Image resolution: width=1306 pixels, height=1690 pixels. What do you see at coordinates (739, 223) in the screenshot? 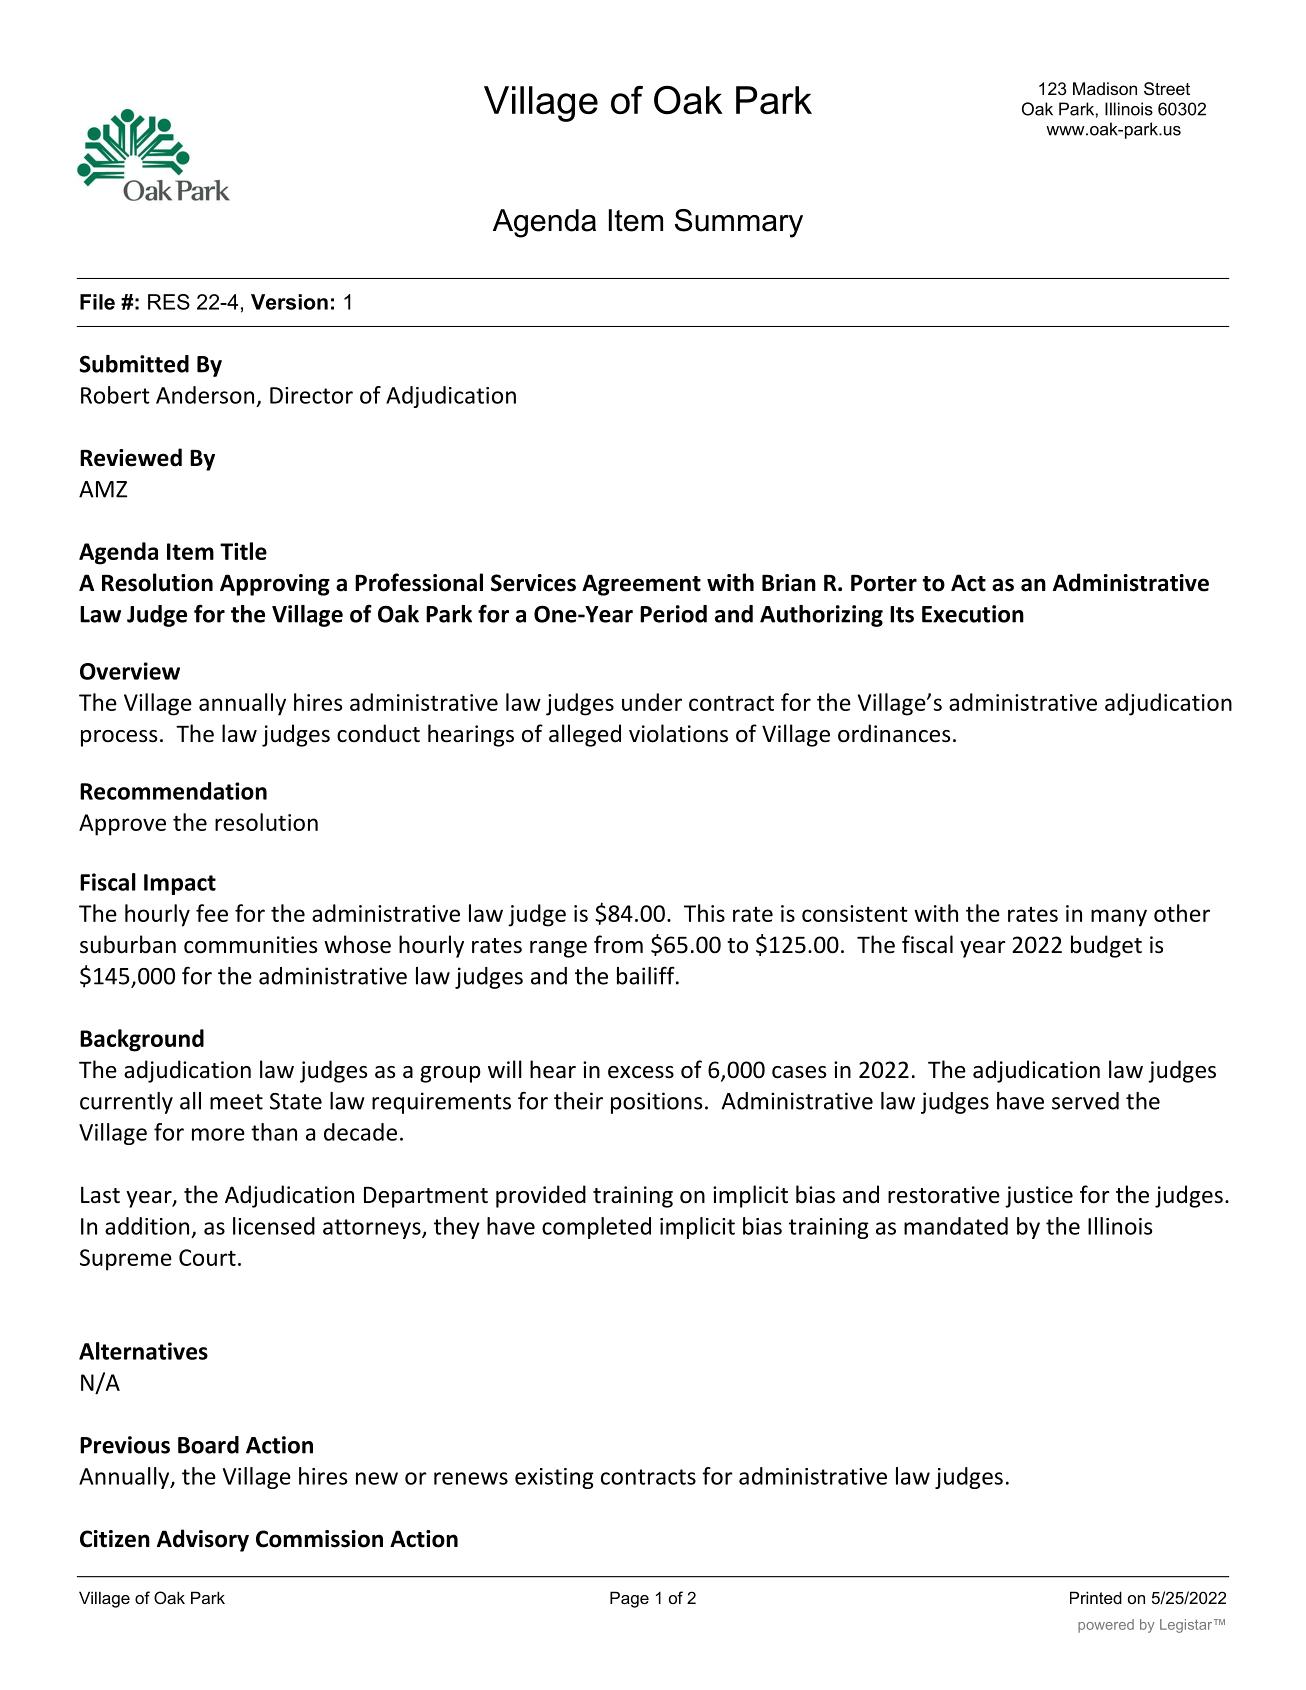
I see `Summary` at bounding box center [739, 223].
